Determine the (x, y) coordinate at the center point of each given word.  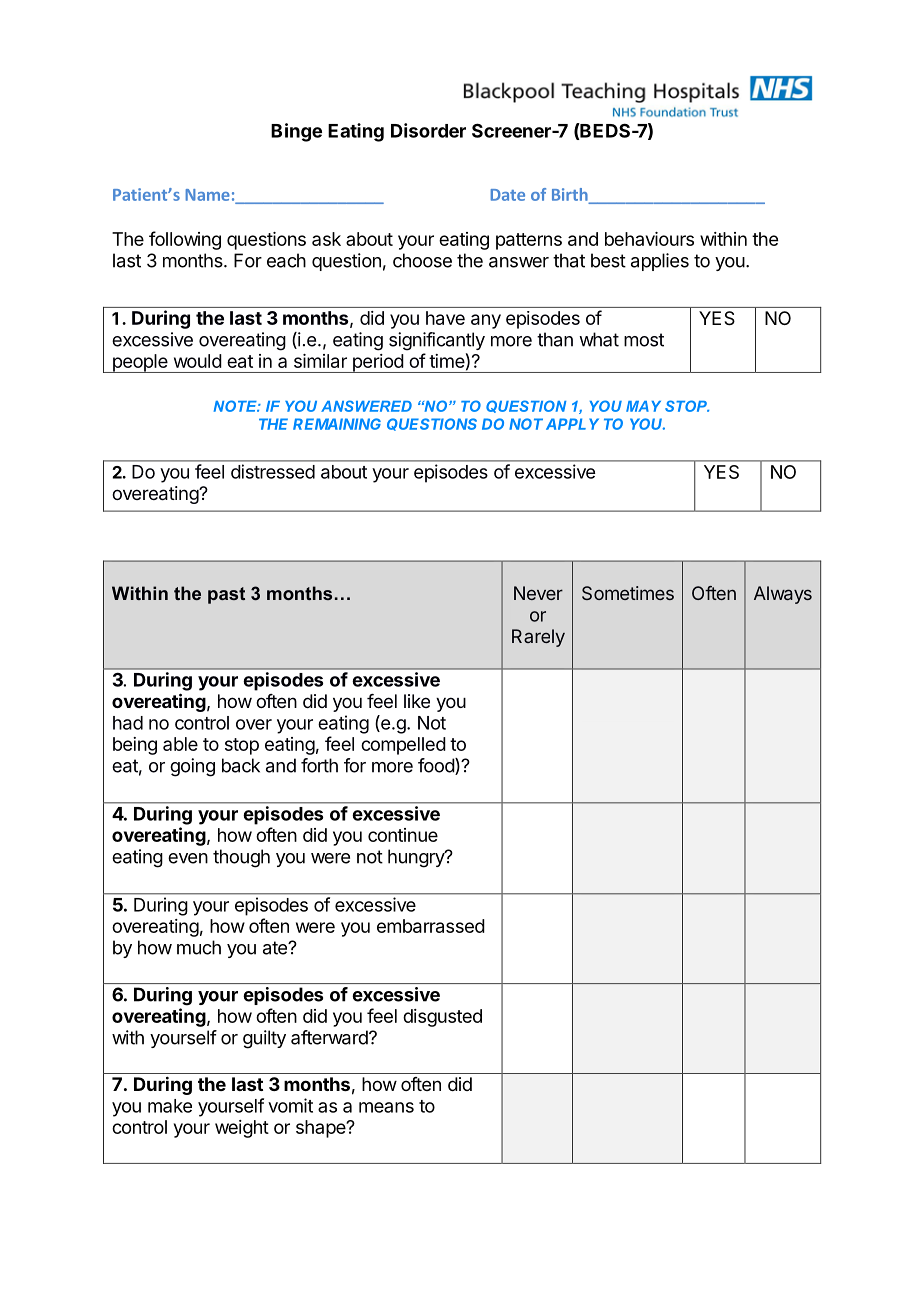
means (386, 1107)
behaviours (649, 239)
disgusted (442, 1018)
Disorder (428, 130)
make (170, 1106)
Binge (296, 132)
